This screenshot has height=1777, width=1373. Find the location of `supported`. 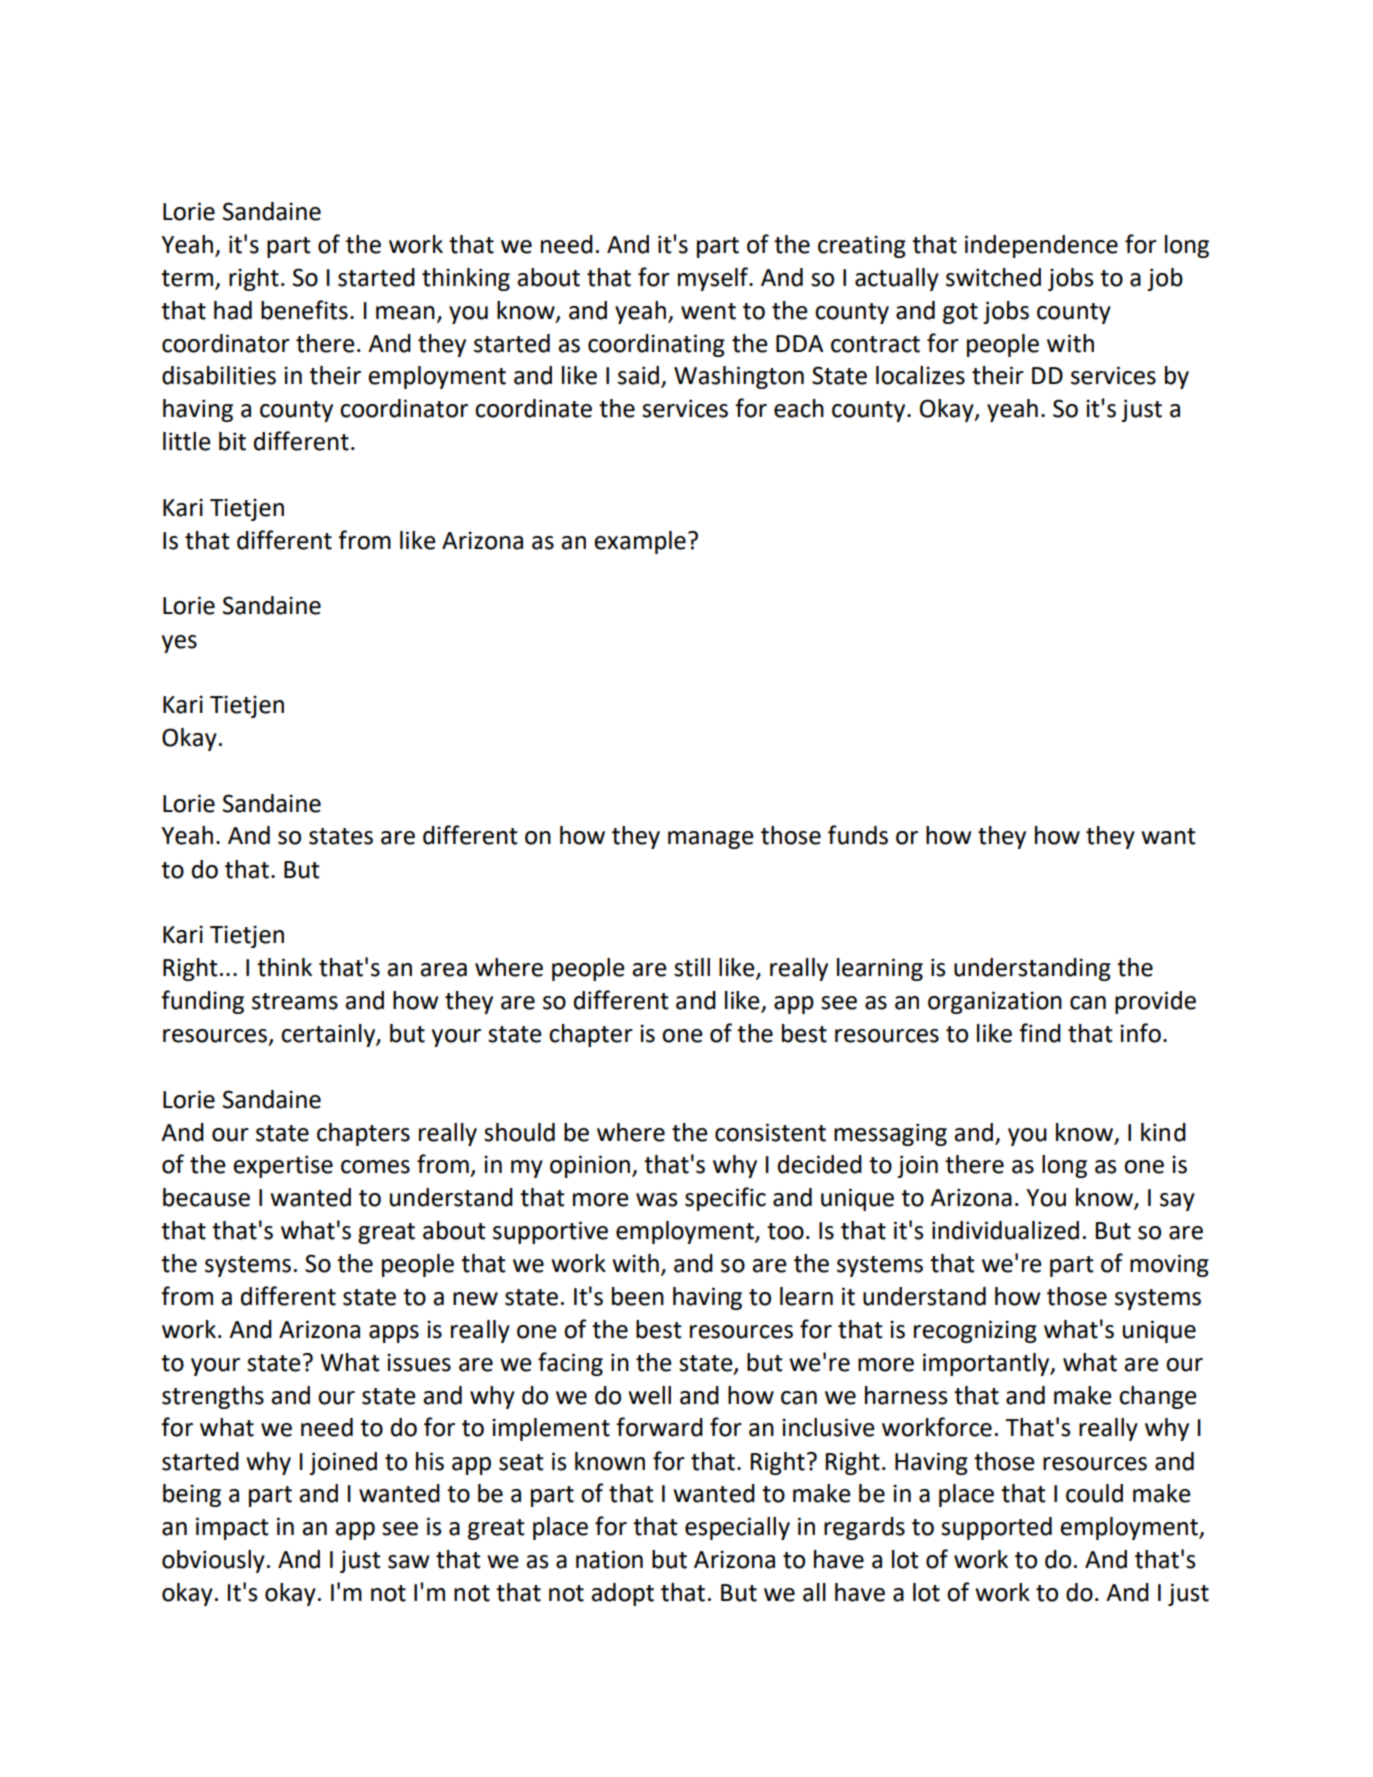

supported is located at coordinates (996, 1528).
